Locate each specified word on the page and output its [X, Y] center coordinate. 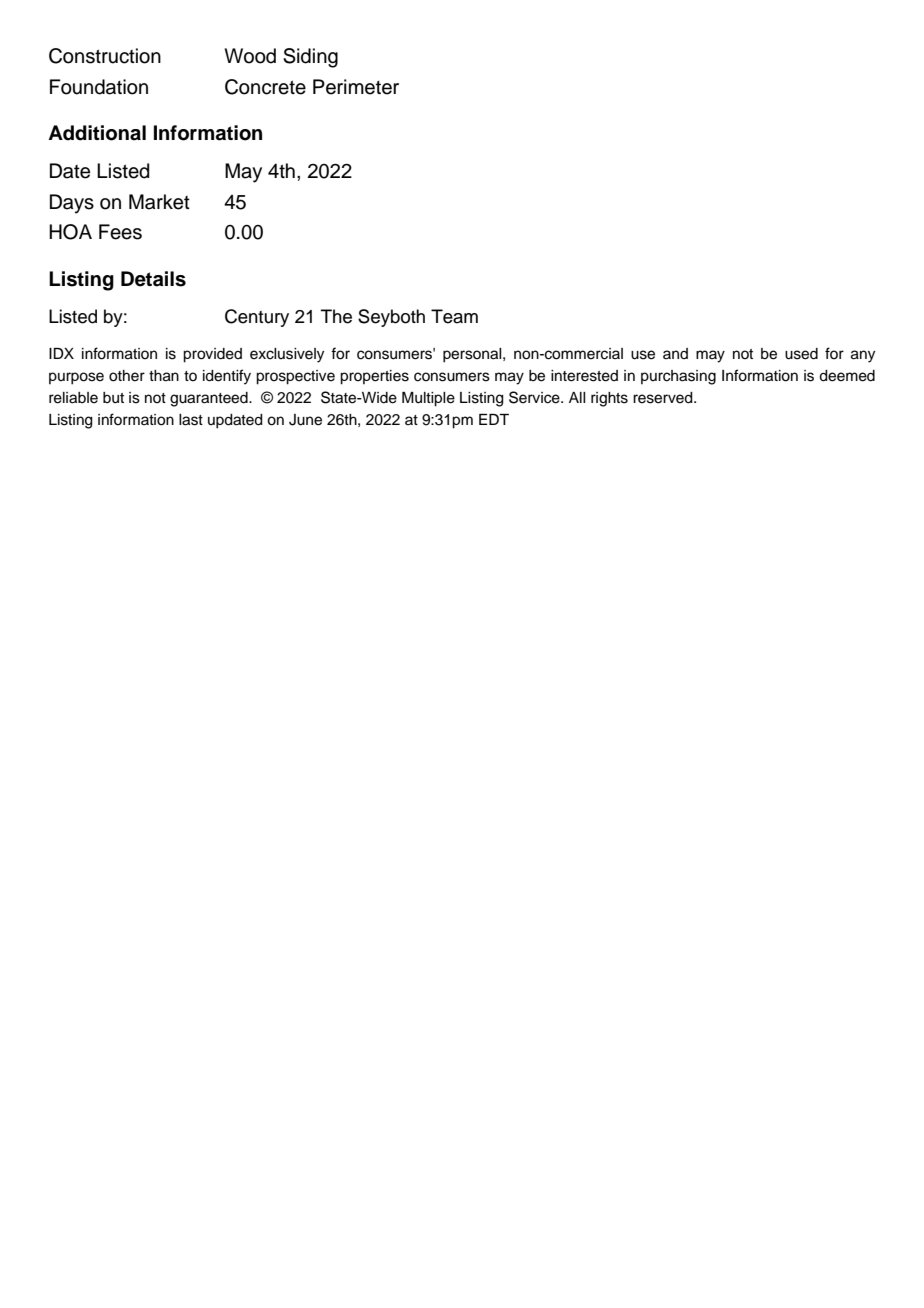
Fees [120, 232]
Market [159, 202]
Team [454, 316]
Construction [105, 56]
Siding [310, 58]
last [191, 420]
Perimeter [356, 87]
